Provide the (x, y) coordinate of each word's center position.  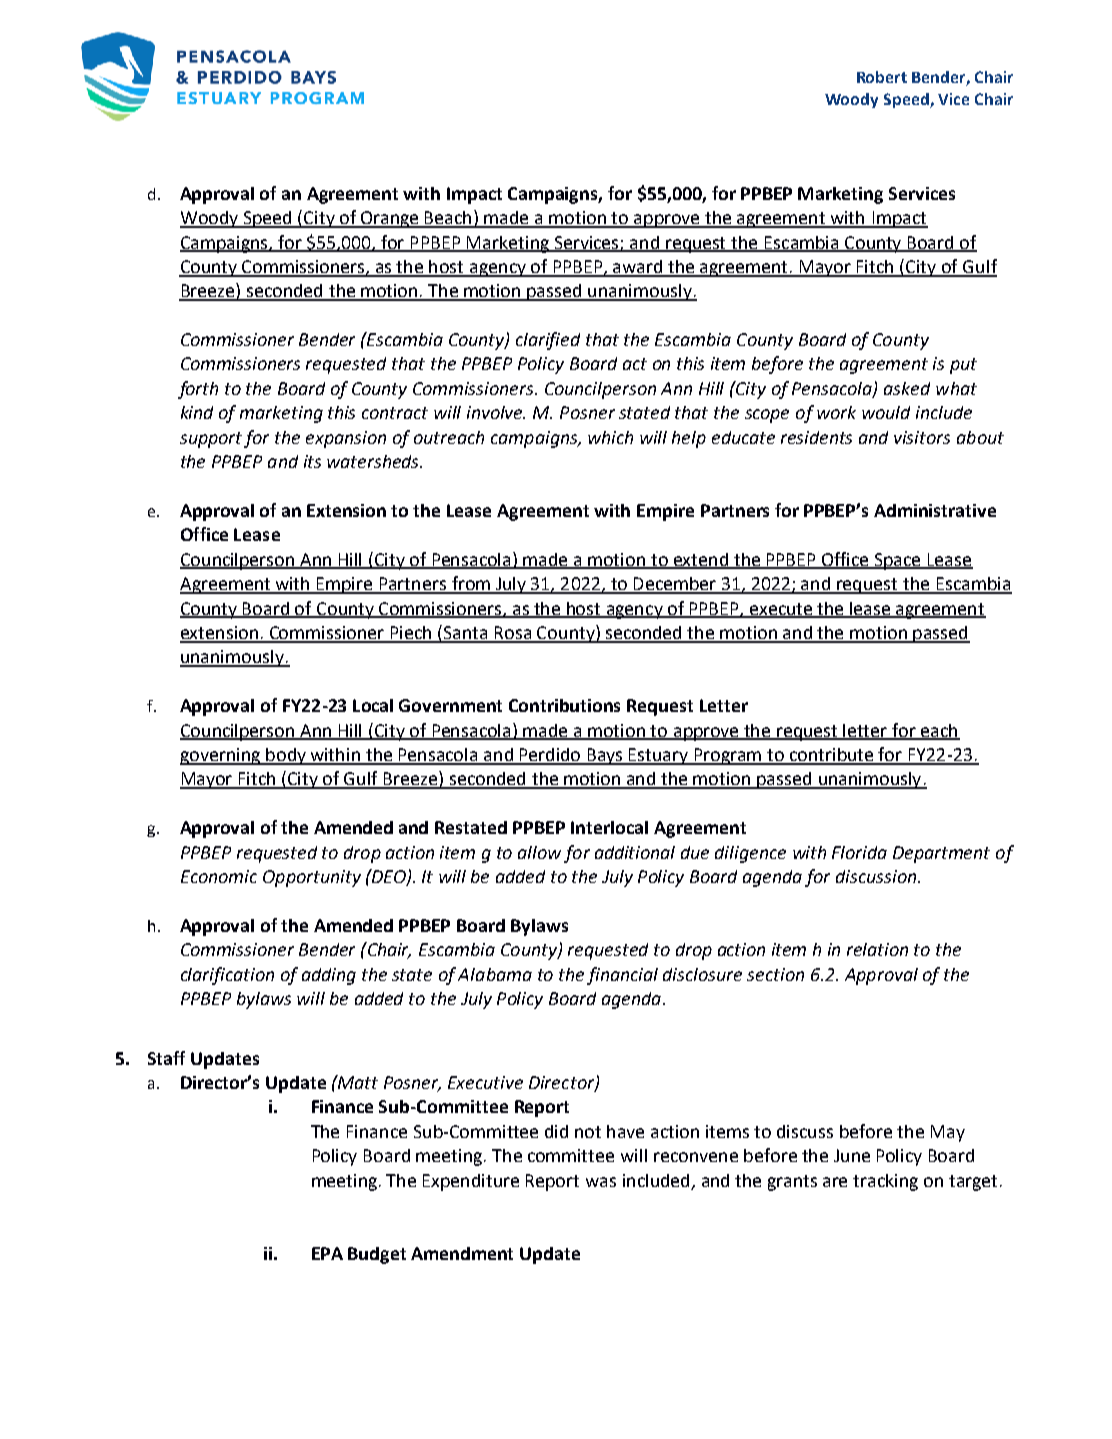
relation (877, 949)
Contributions (564, 705)
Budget (377, 1255)
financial (622, 976)
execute (781, 610)
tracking (885, 1182)
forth (198, 390)
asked (907, 388)
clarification (227, 976)
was (601, 1182)
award (638, 268)
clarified (548, 341)
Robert (882, 77)
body (286, 756)
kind (197, 412)
